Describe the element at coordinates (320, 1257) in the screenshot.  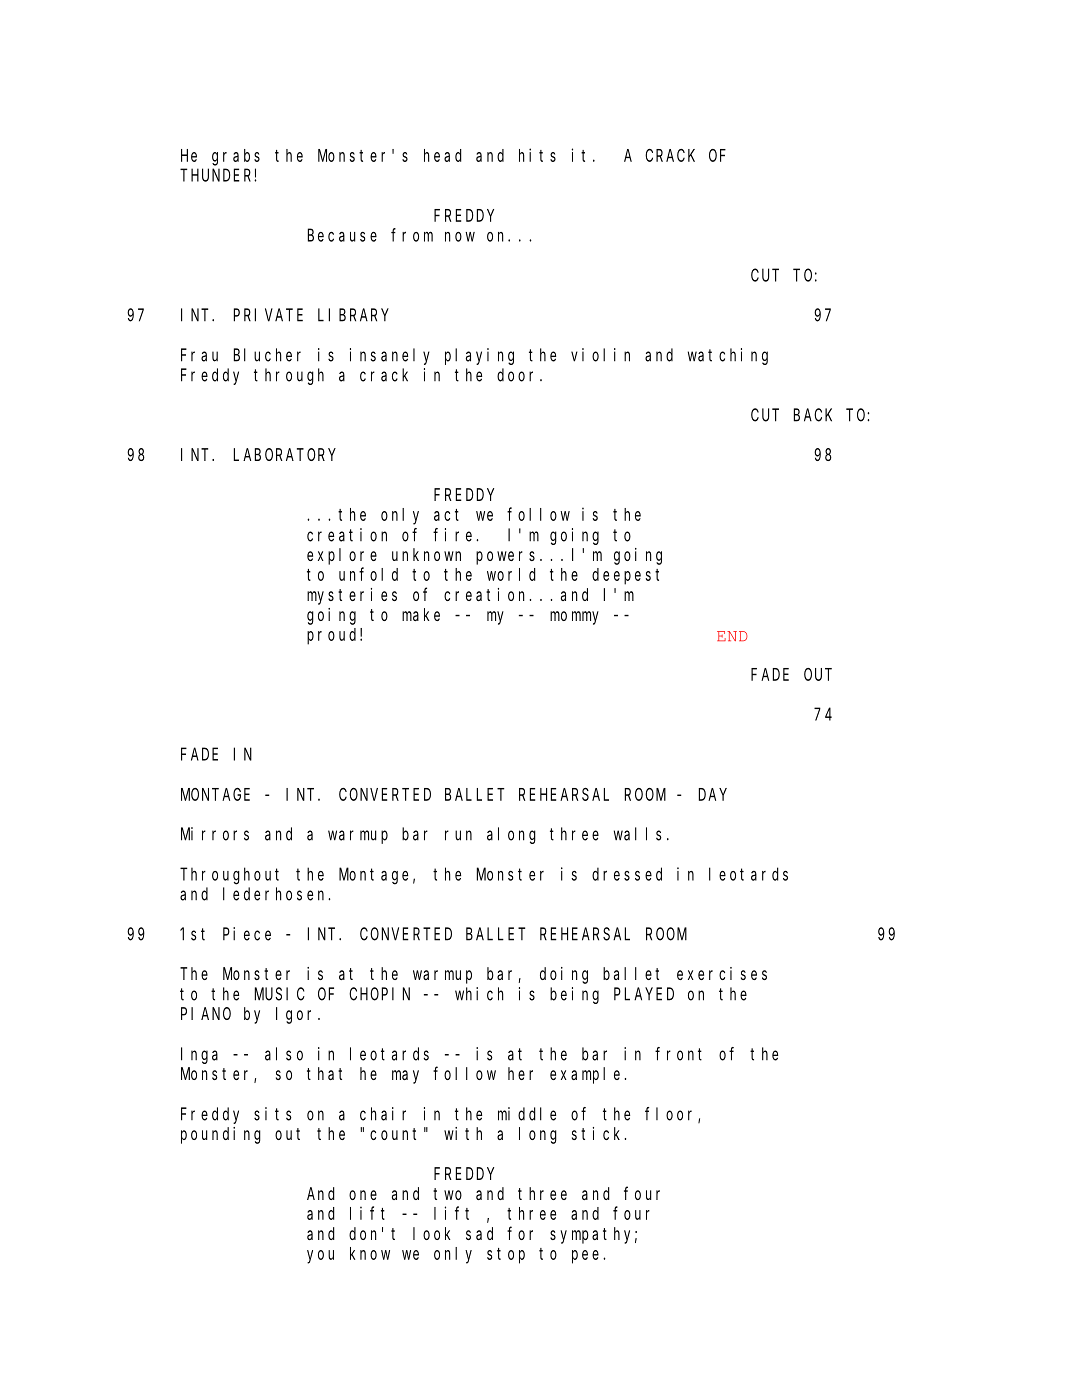
I see `you` at that location.
